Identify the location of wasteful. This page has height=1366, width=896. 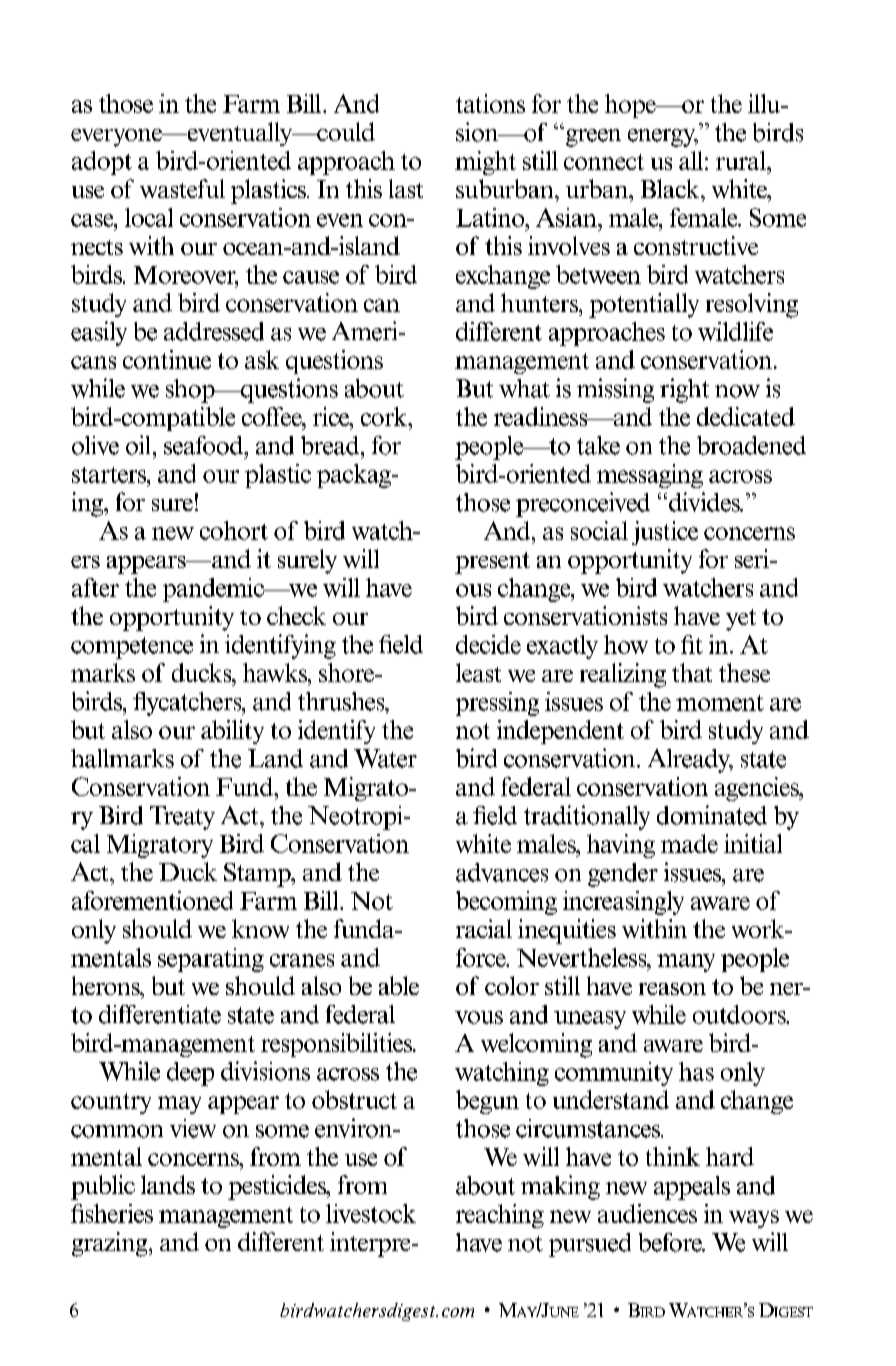
(182, 188).
